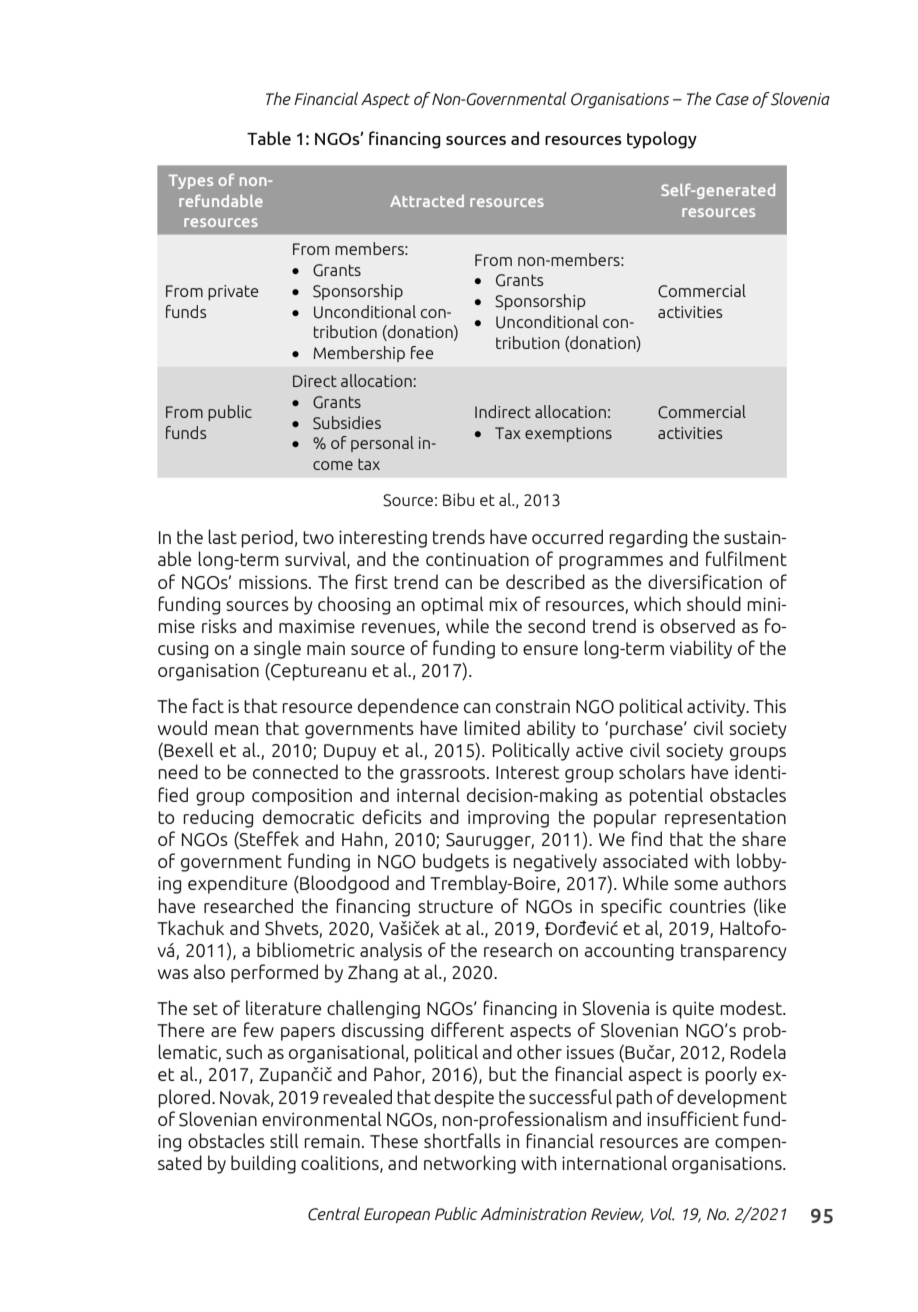 The height and width of the document is (1312, 918). Describe the element at coordinates (470, 1164) in the document. I see `networking` at that location.
